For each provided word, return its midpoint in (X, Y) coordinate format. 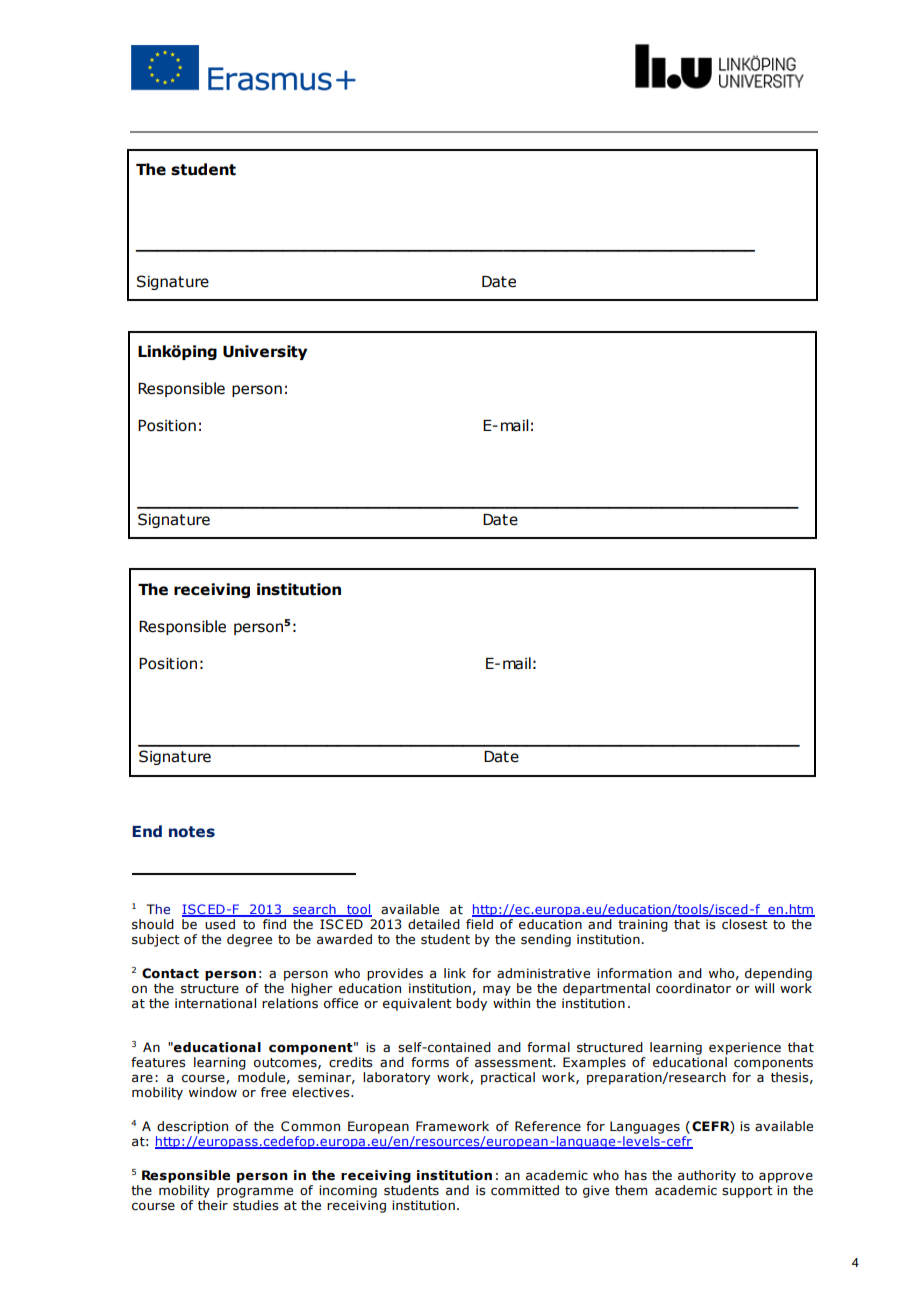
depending (778, 974)
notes (192, 832)
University (265, 352)
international (215, 1003)
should (153, 924)
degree (249, 940)
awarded (344, 939)
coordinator (693, 988)
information (634, 973)
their (213, 1205)
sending (546, 940)
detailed (434, 924)
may (497, 991)
